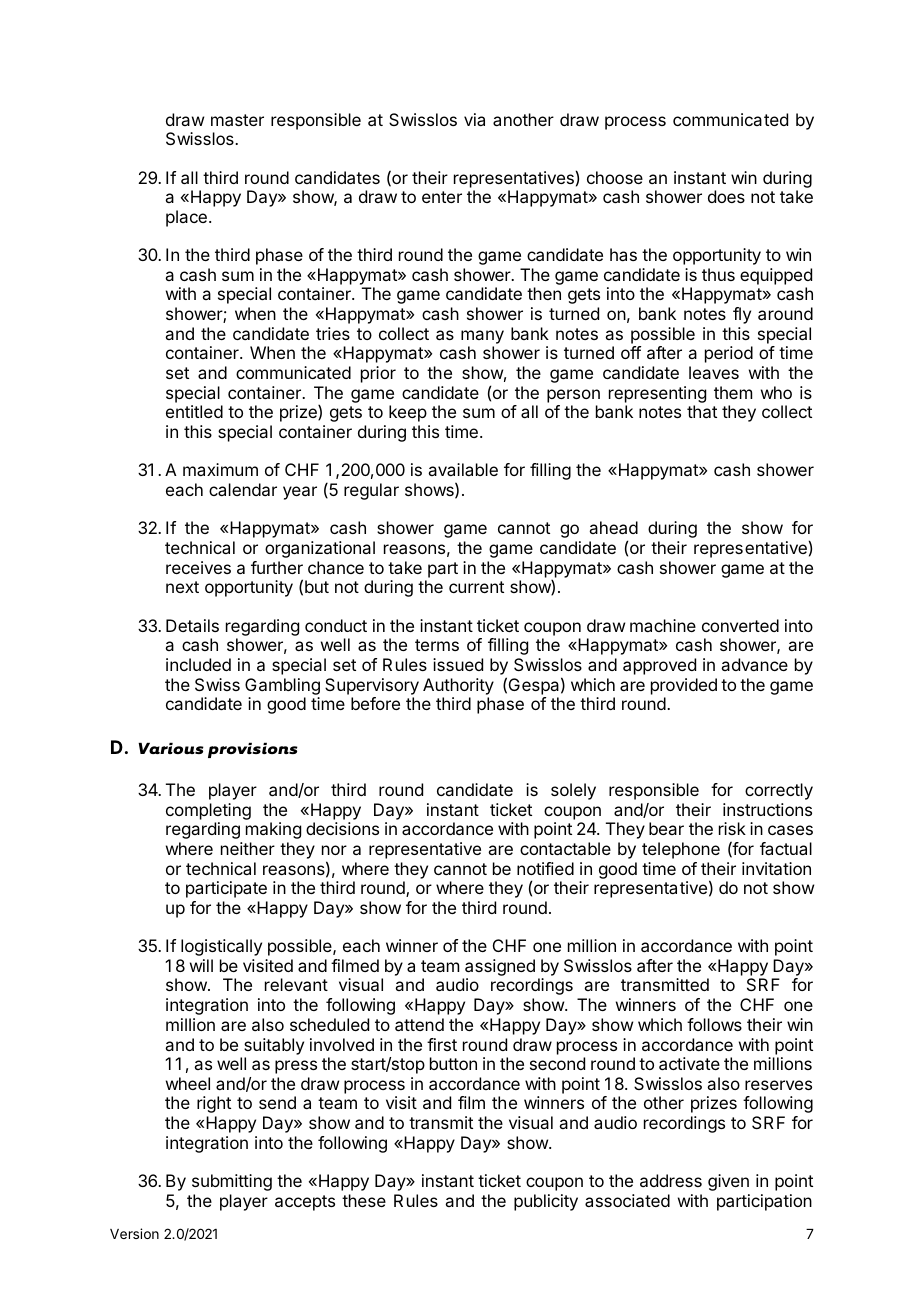 This screenshot has height=1308, width=924. Describe the element at coordinates (726, 196) in the screenshot. I see `does` at that location.
